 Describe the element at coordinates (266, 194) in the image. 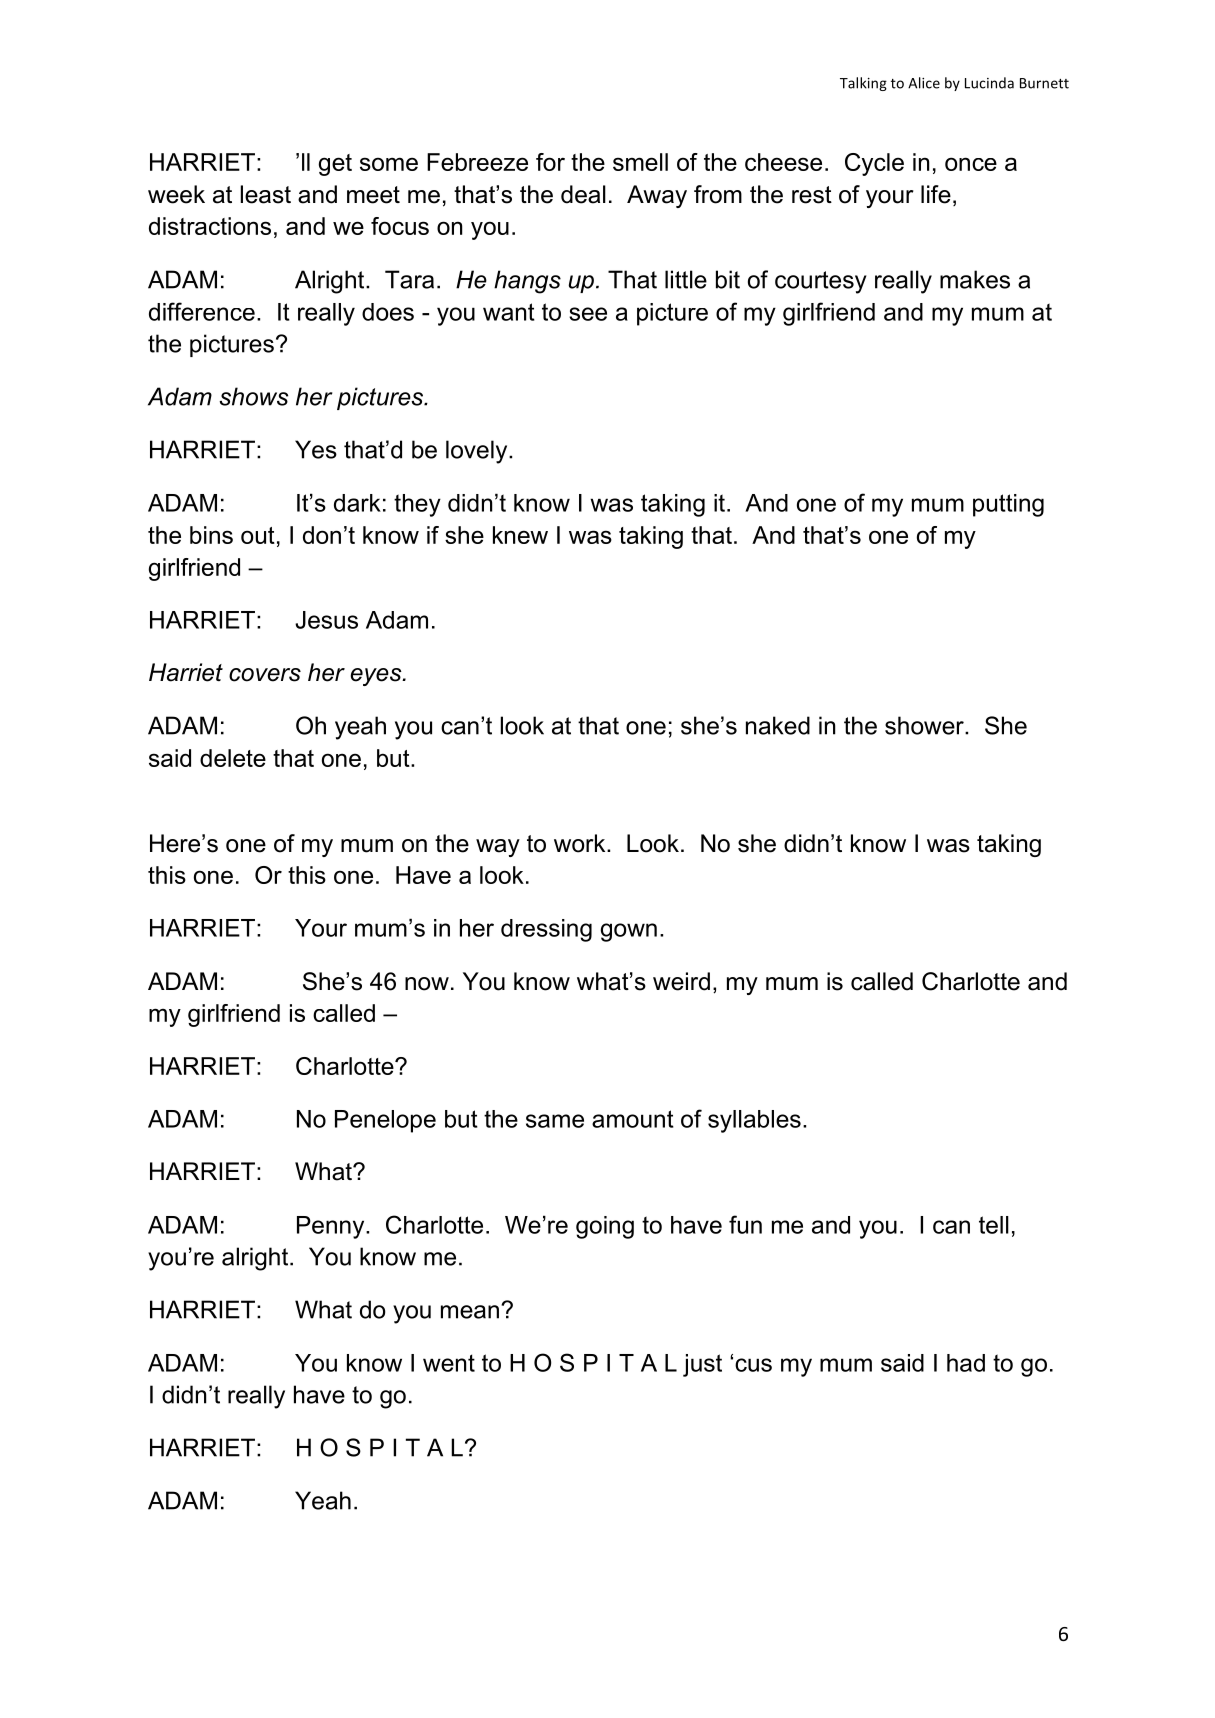

I see `least` at that location.
